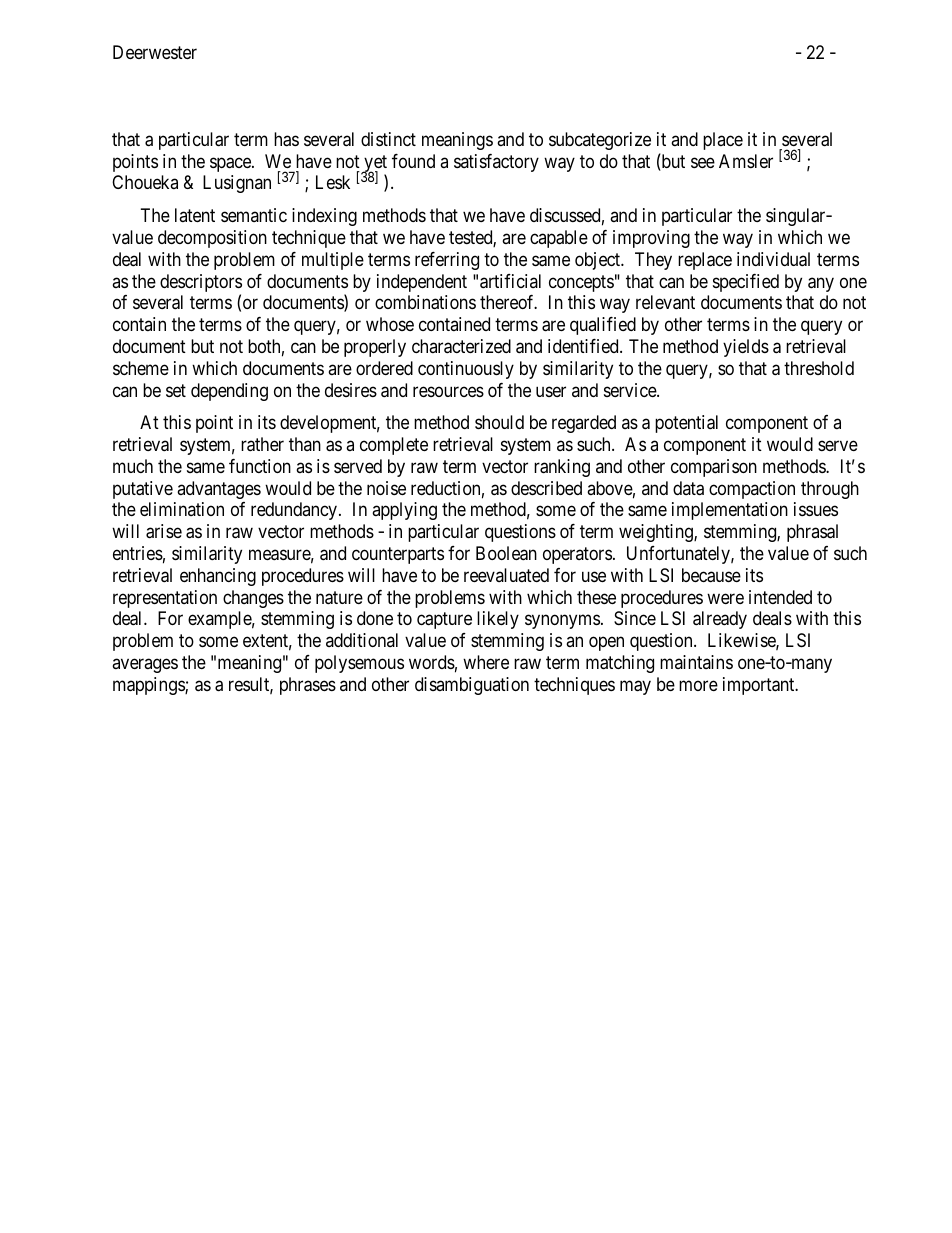 This screenshot has width=952, height=1233. I want to click on should, so click(499, 422).
